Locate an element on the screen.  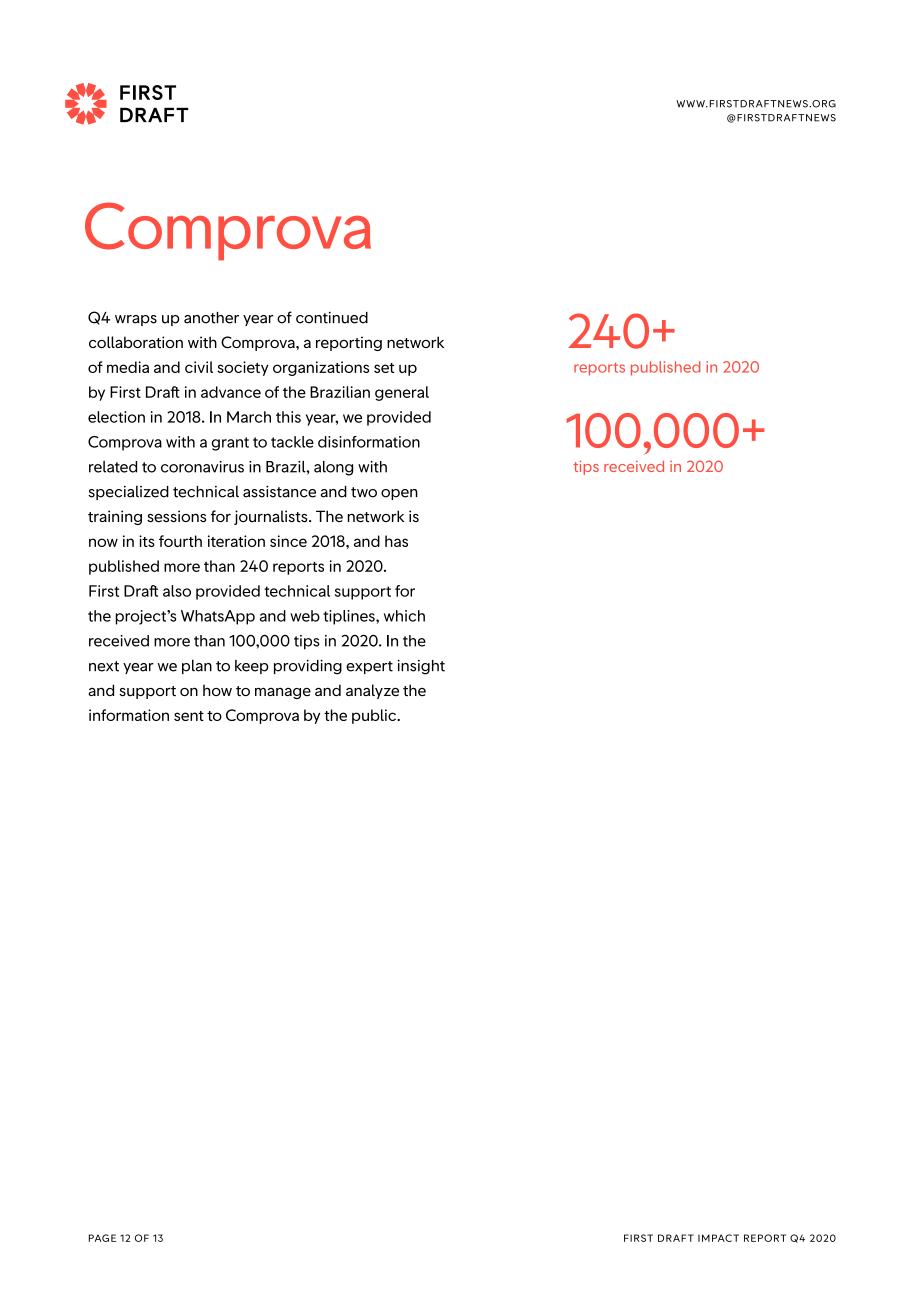
keep is located at coordinates (252, 667).
